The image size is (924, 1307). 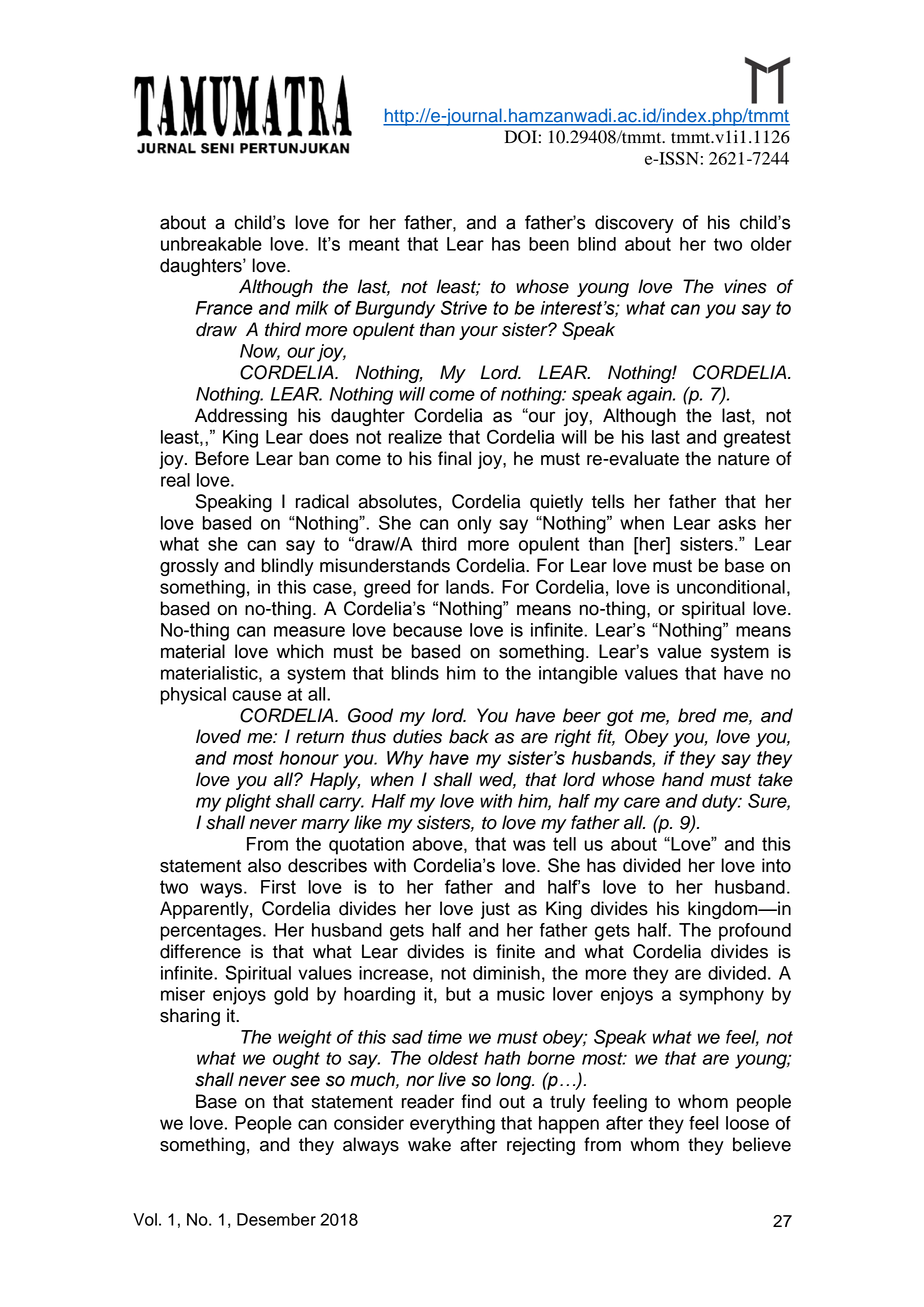 What do you see at coordinates (464, 307) in the screenshot?
I see `Strive` at bounding box center [464, 307].
